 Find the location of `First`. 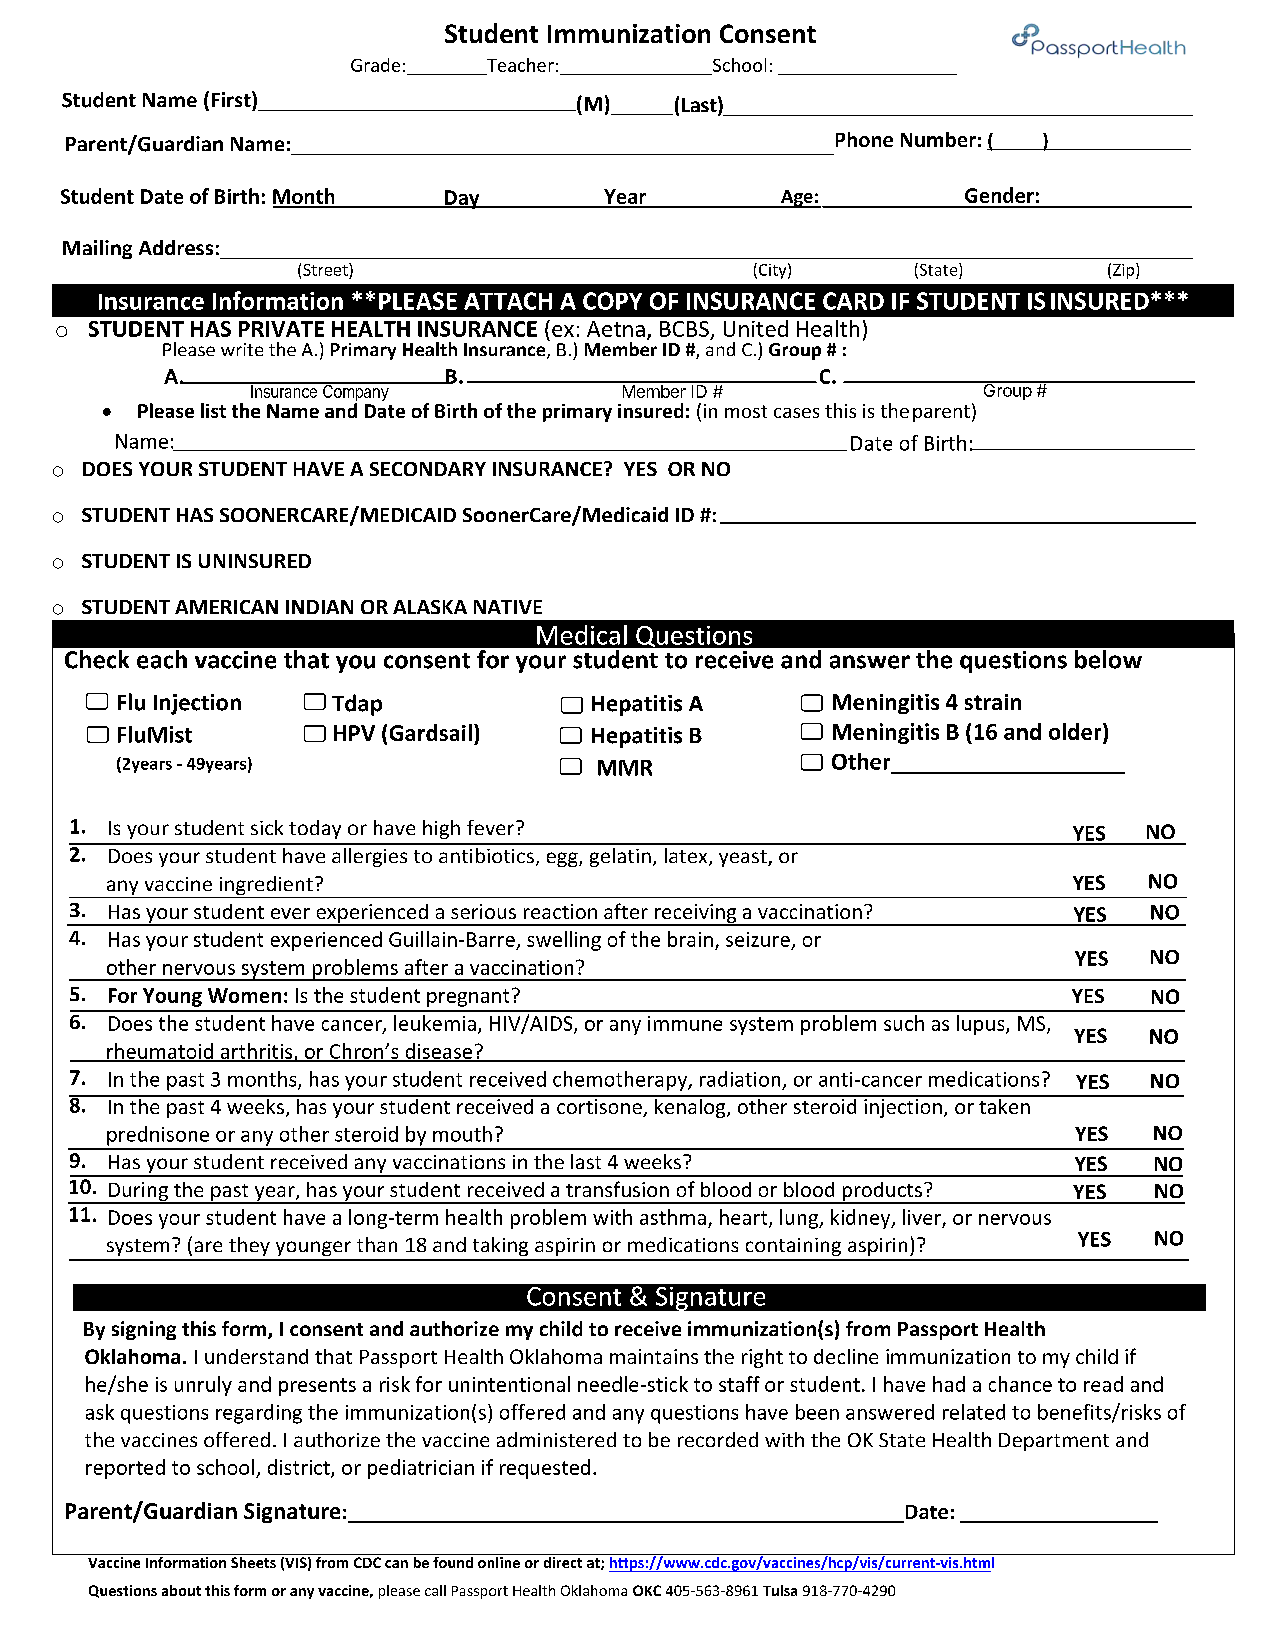

First is located at coordinates (232, 99).
